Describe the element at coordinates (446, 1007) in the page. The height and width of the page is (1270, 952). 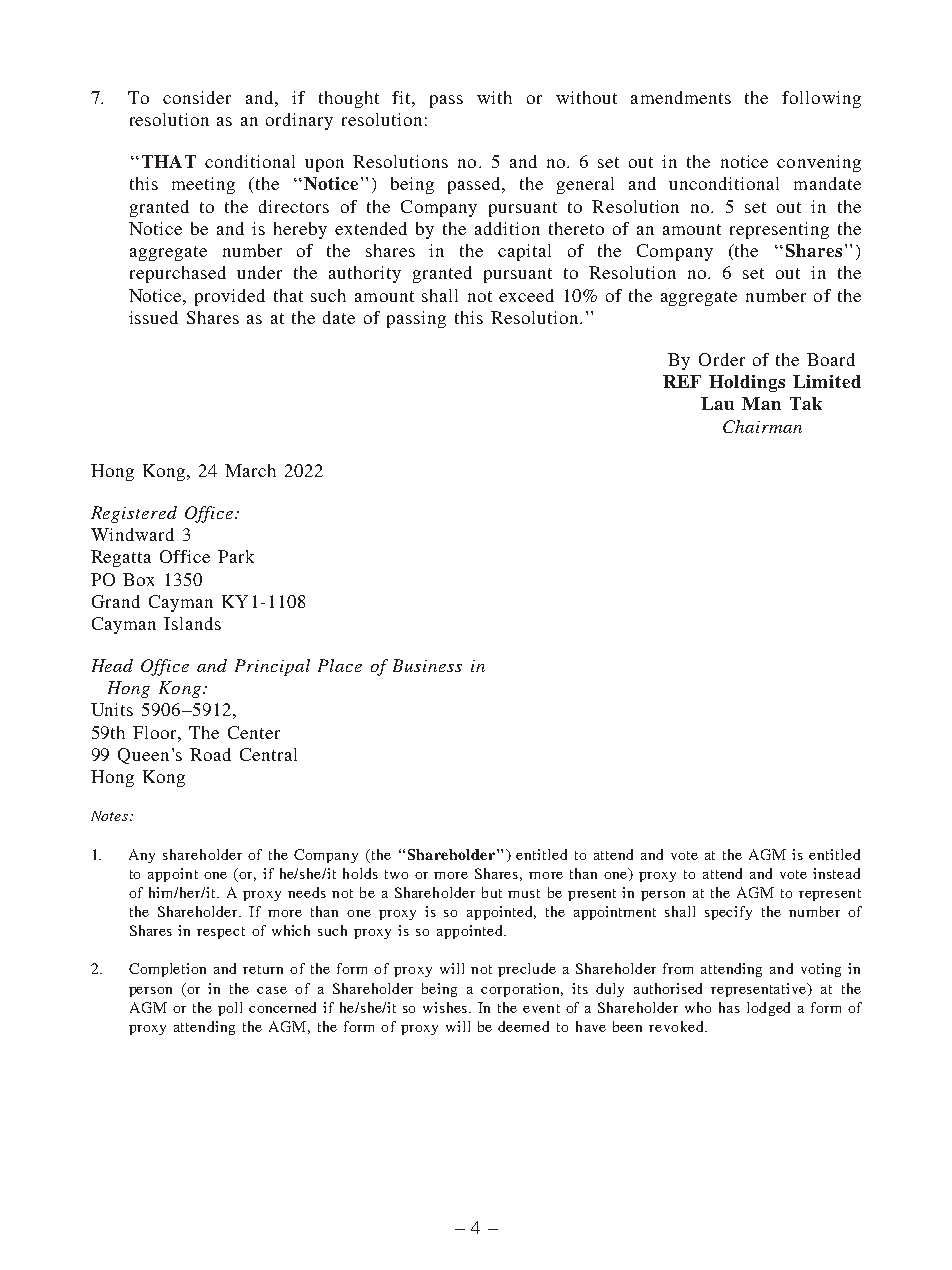
I see `wishes` at that location.
